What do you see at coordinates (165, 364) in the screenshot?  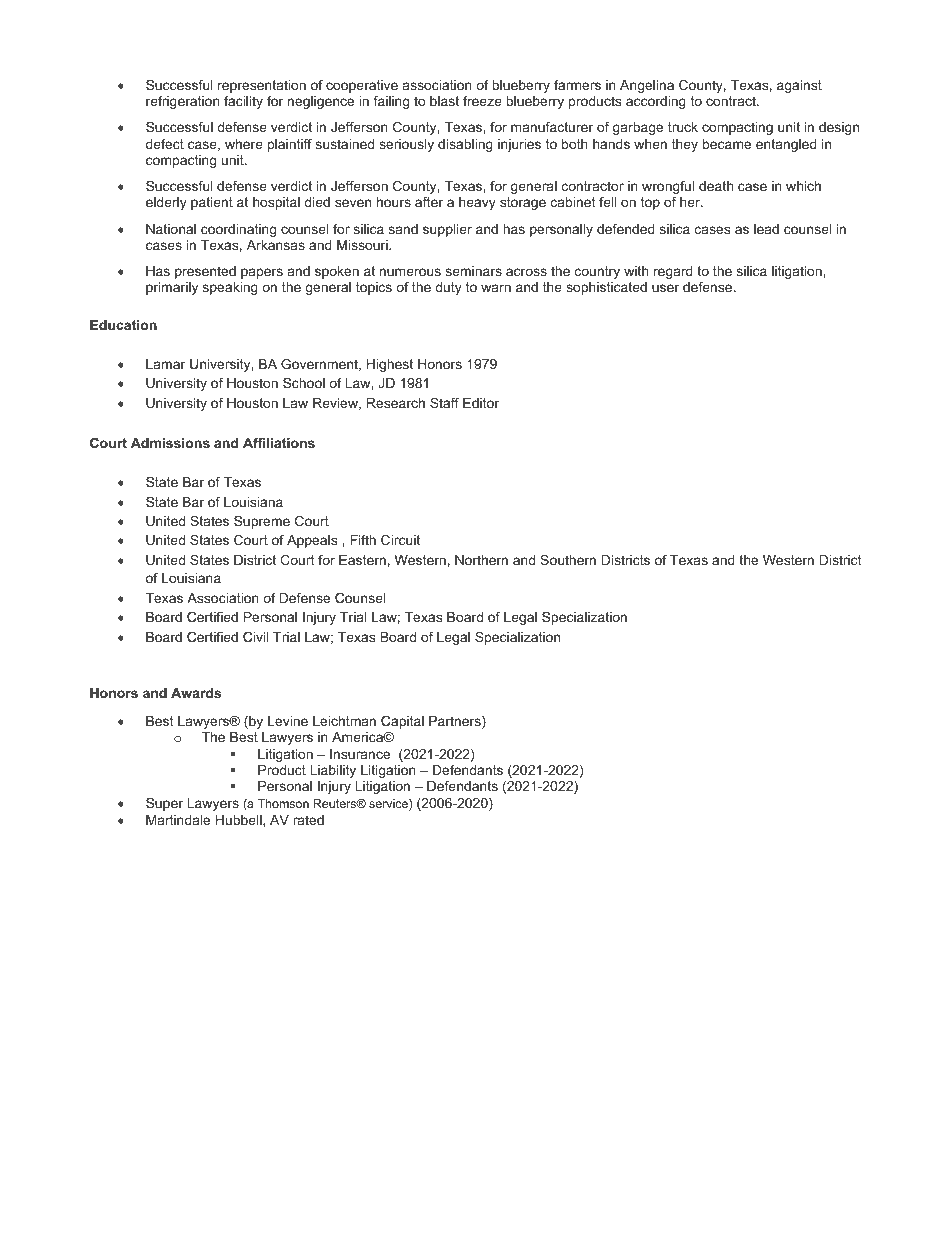 I see `Lamar` at bounding box center [165, 364].
